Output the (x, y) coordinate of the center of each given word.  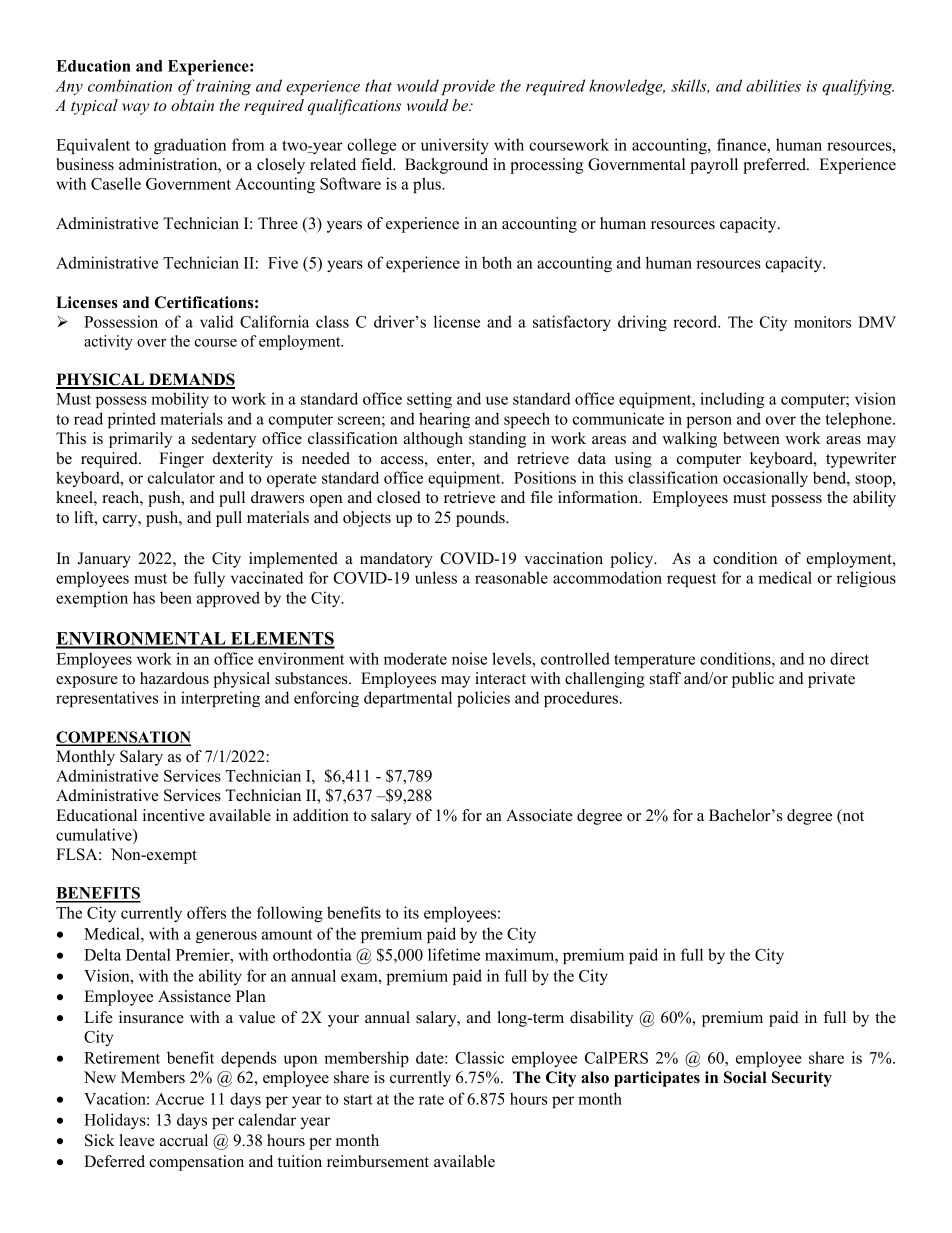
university (455, 146)
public (753, 680)
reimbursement (378, 1161)
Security (802, 1079)
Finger (181, 460)
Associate (539, 815)
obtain (192, 105)
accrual (184, 1140)
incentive (174, 815)
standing (497, 440)
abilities (773, 85)
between (751, 438)
